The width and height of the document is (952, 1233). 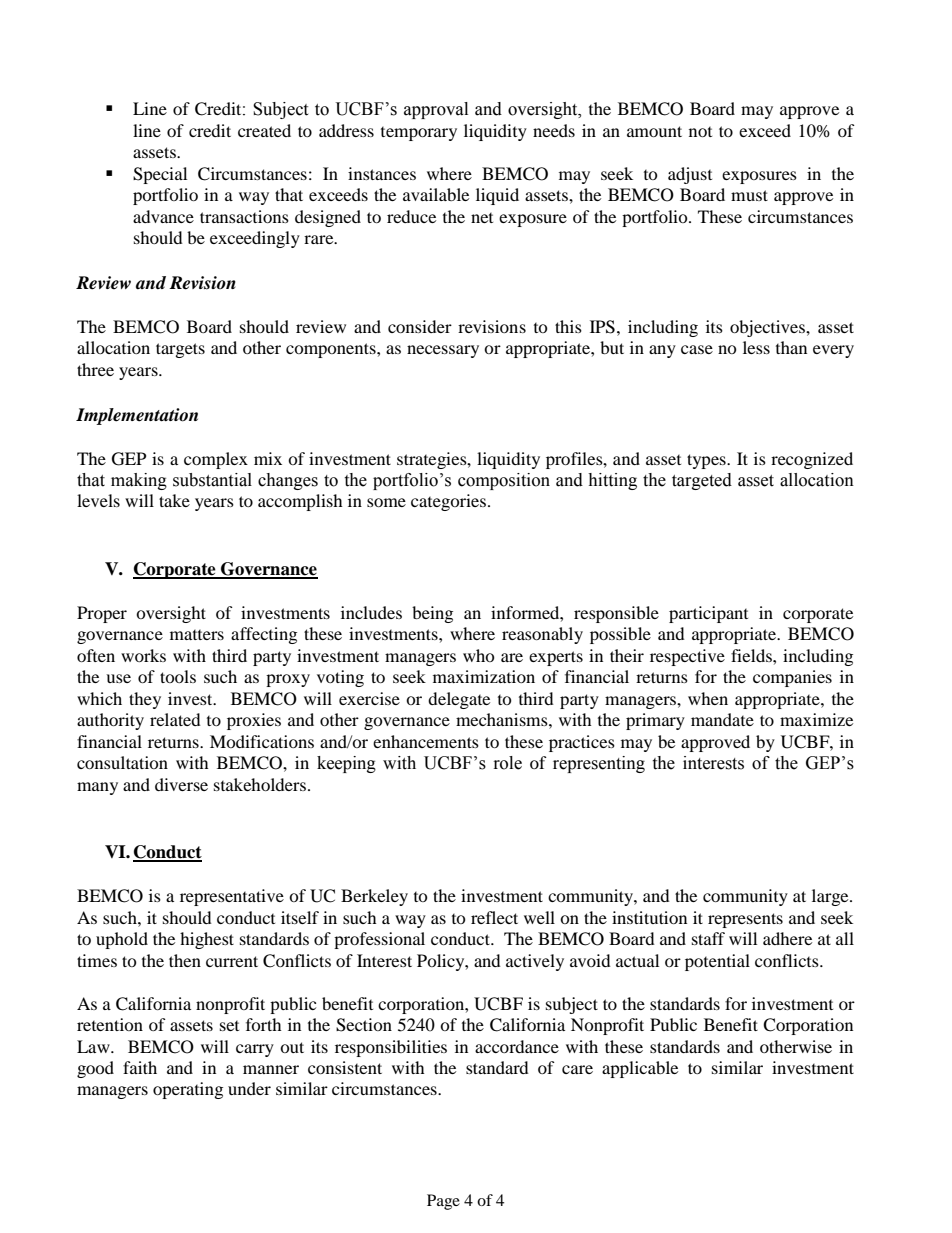 I want to click on who, so click(x=479, y=655).
